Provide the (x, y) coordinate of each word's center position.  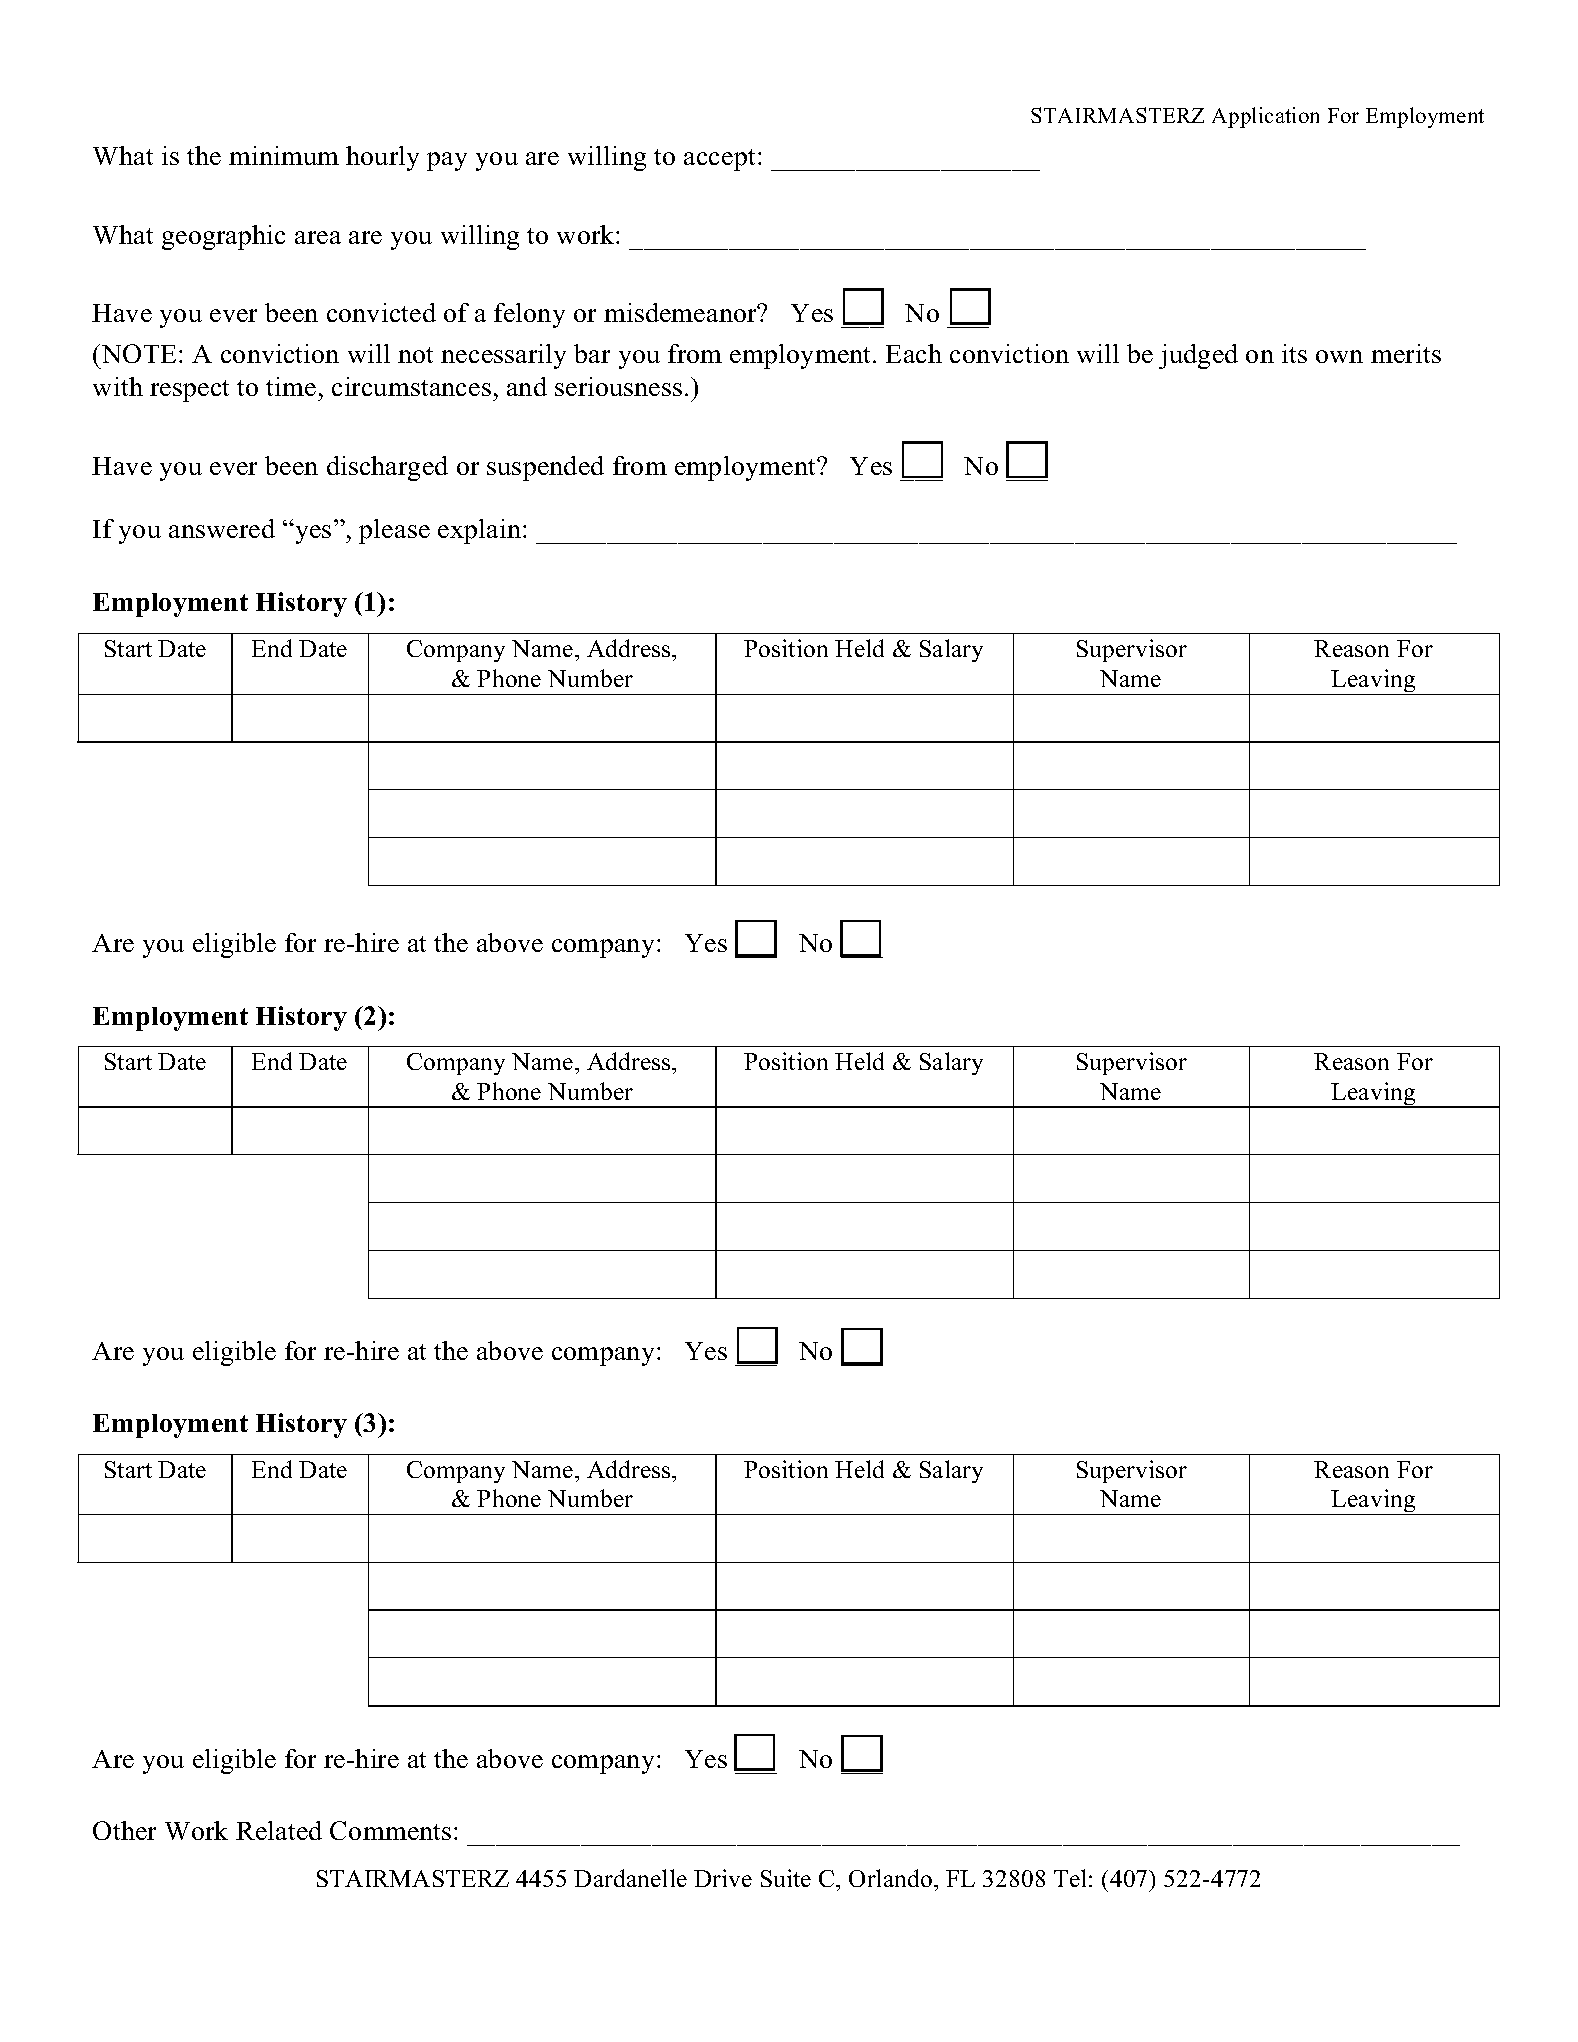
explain (479, 531)
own (1339, 356)
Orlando (892, 1878)
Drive (723, 1878)
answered (222, 528)
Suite (786, 1878)
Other (124, 1830)
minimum (284, 155)
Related (279, 1830)
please (394, 531)
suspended (545, 468)
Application (1265, 117)
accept (719, 160)
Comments (390, 1830)
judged (1198, 356)
